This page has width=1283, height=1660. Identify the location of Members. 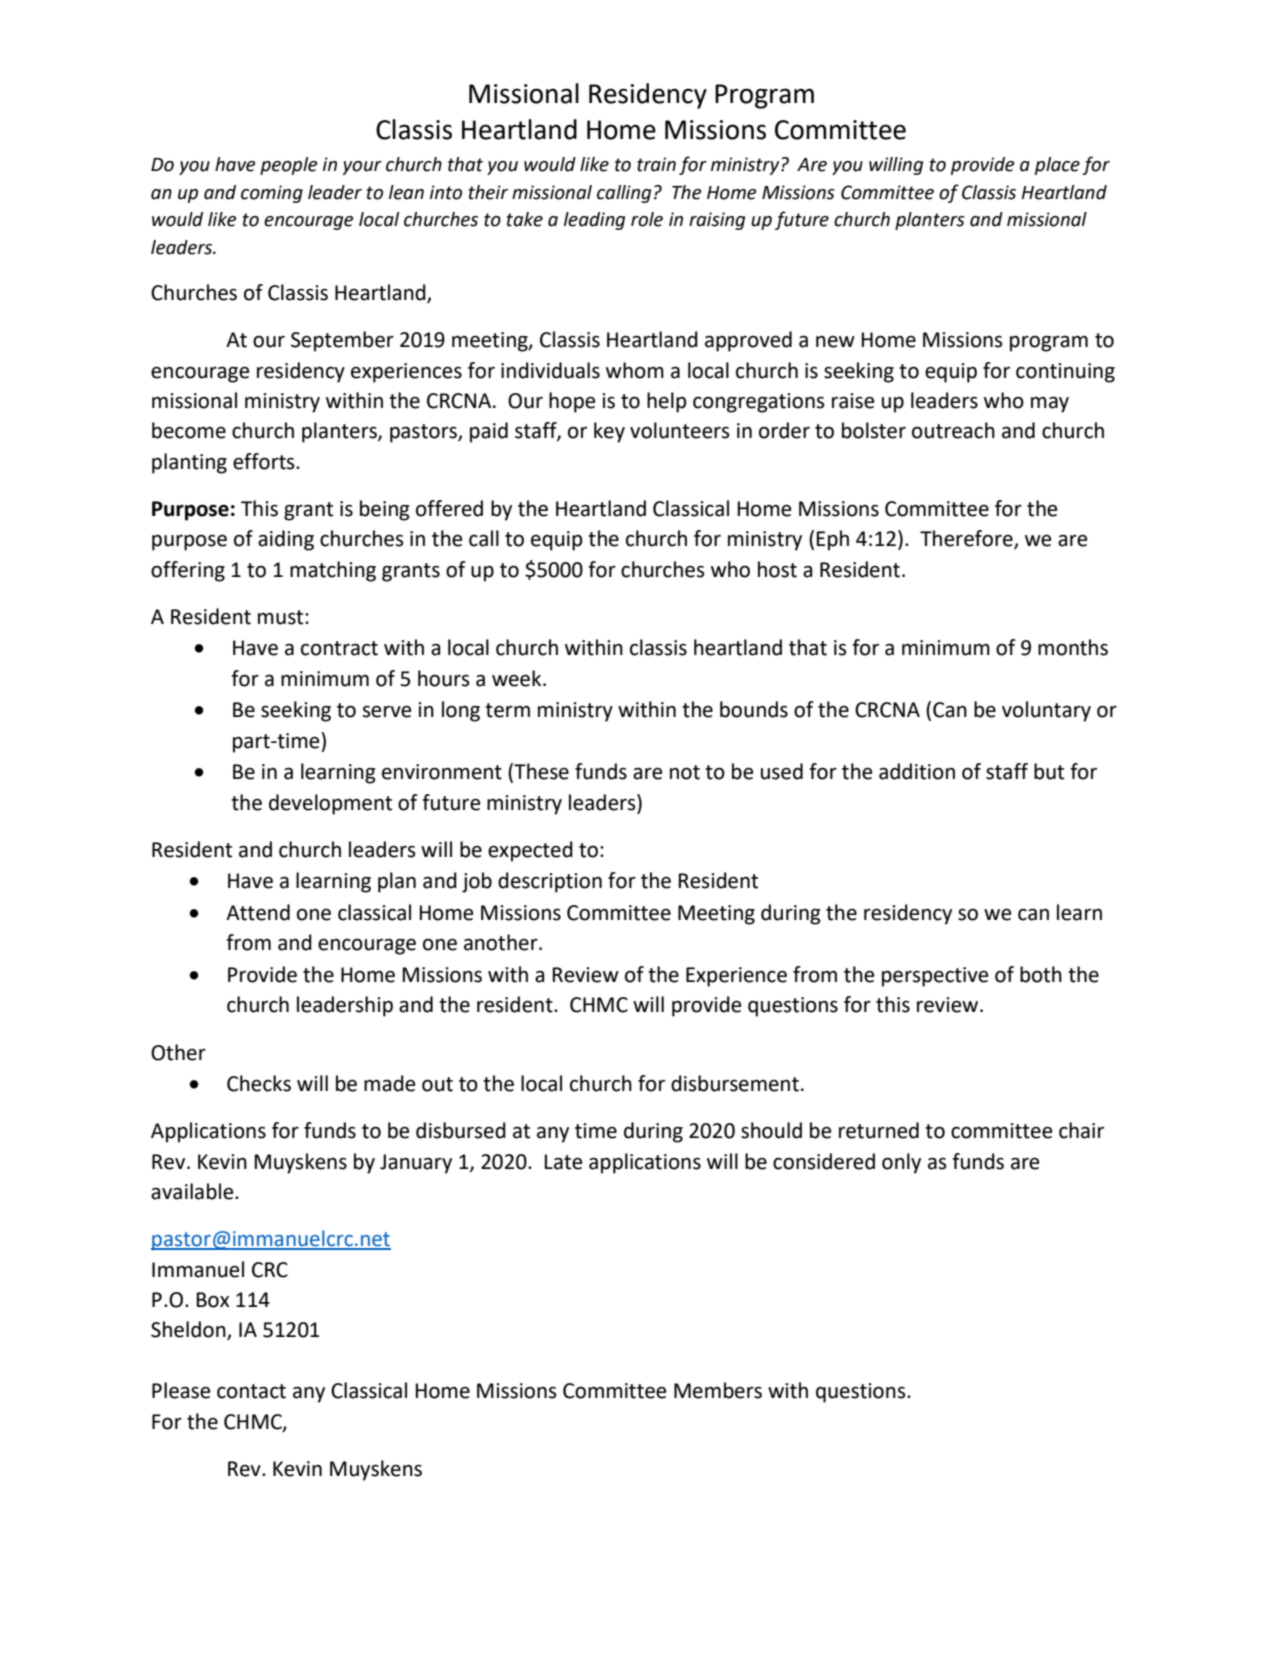
(718, 1390).
